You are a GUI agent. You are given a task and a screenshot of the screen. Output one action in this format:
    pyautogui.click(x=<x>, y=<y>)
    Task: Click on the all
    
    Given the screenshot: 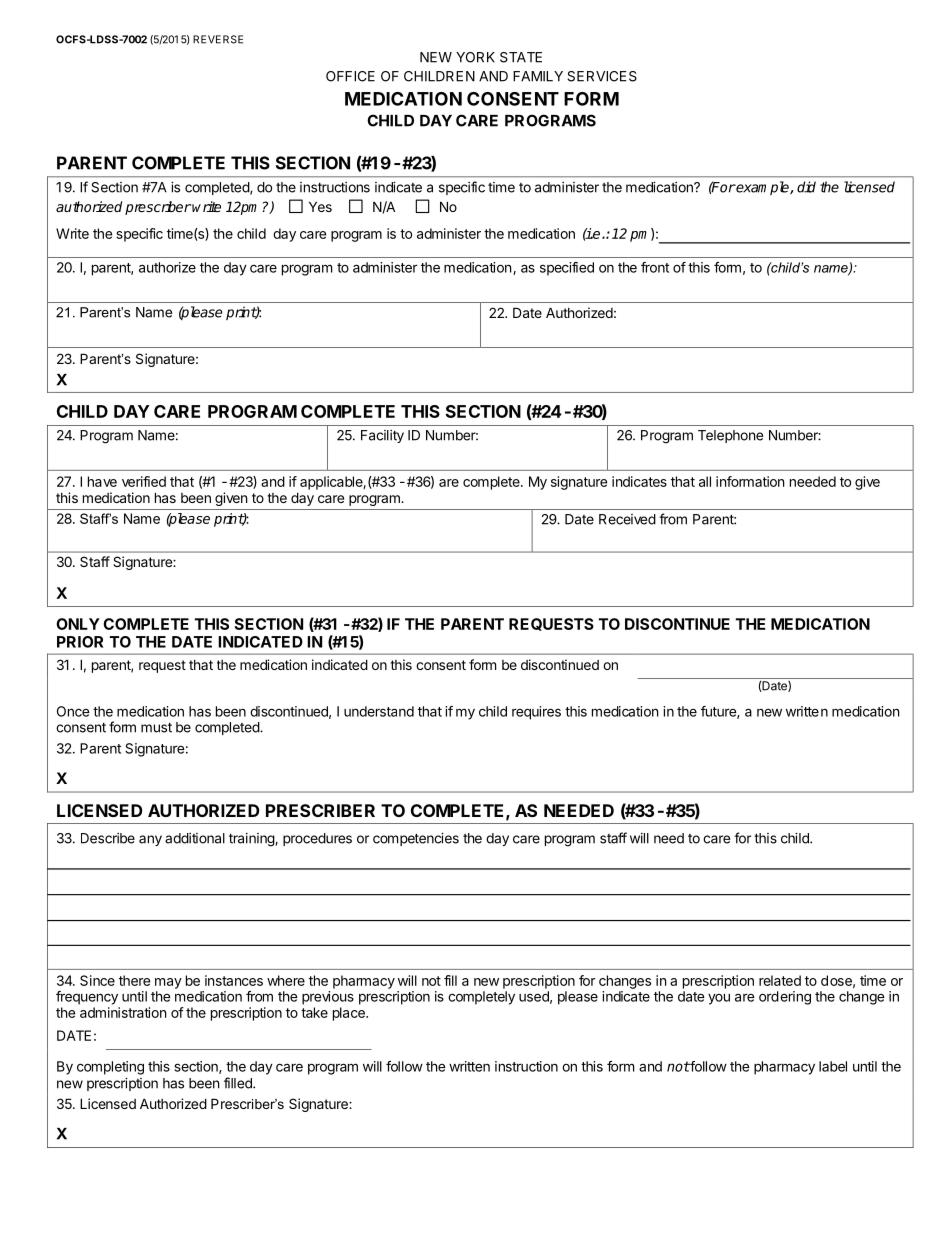 What is the action you would take?
    pyautogui.click(x=705, y=481)
